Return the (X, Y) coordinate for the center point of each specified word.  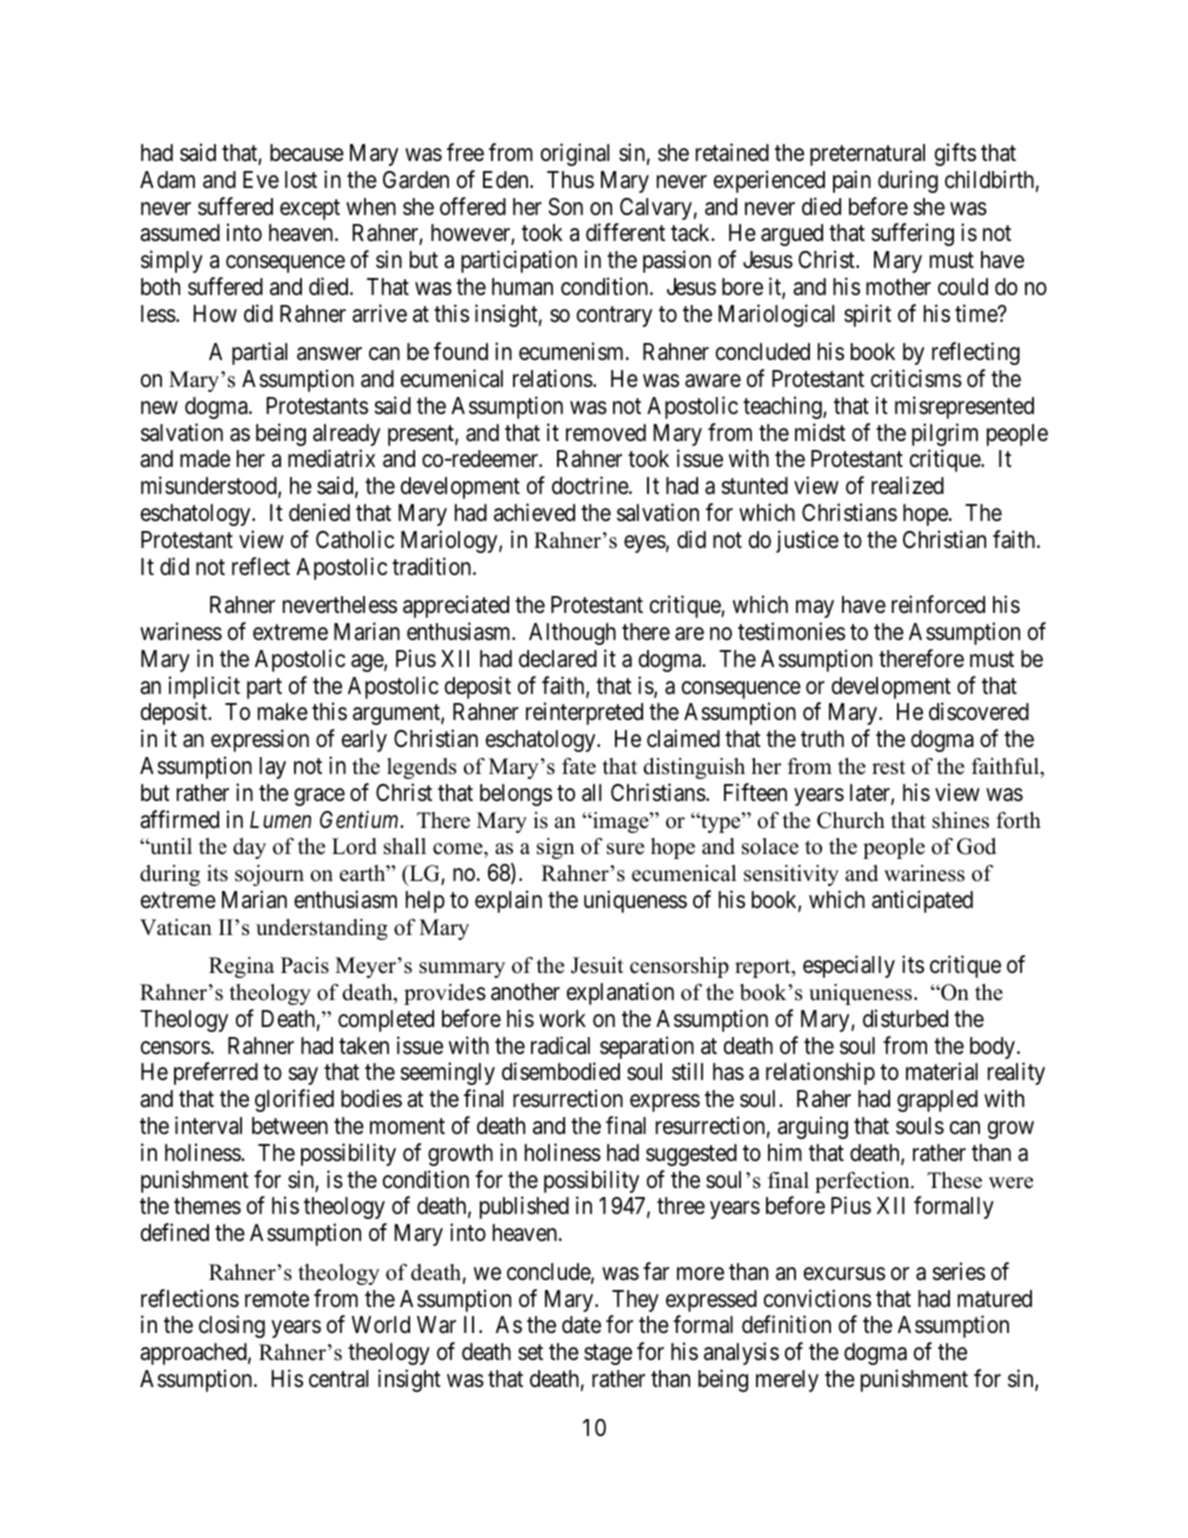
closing (232, 1326)
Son (566, 207)
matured (995, 1299)
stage (608, 1355)
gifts (955, 154)
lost (301, 180)
